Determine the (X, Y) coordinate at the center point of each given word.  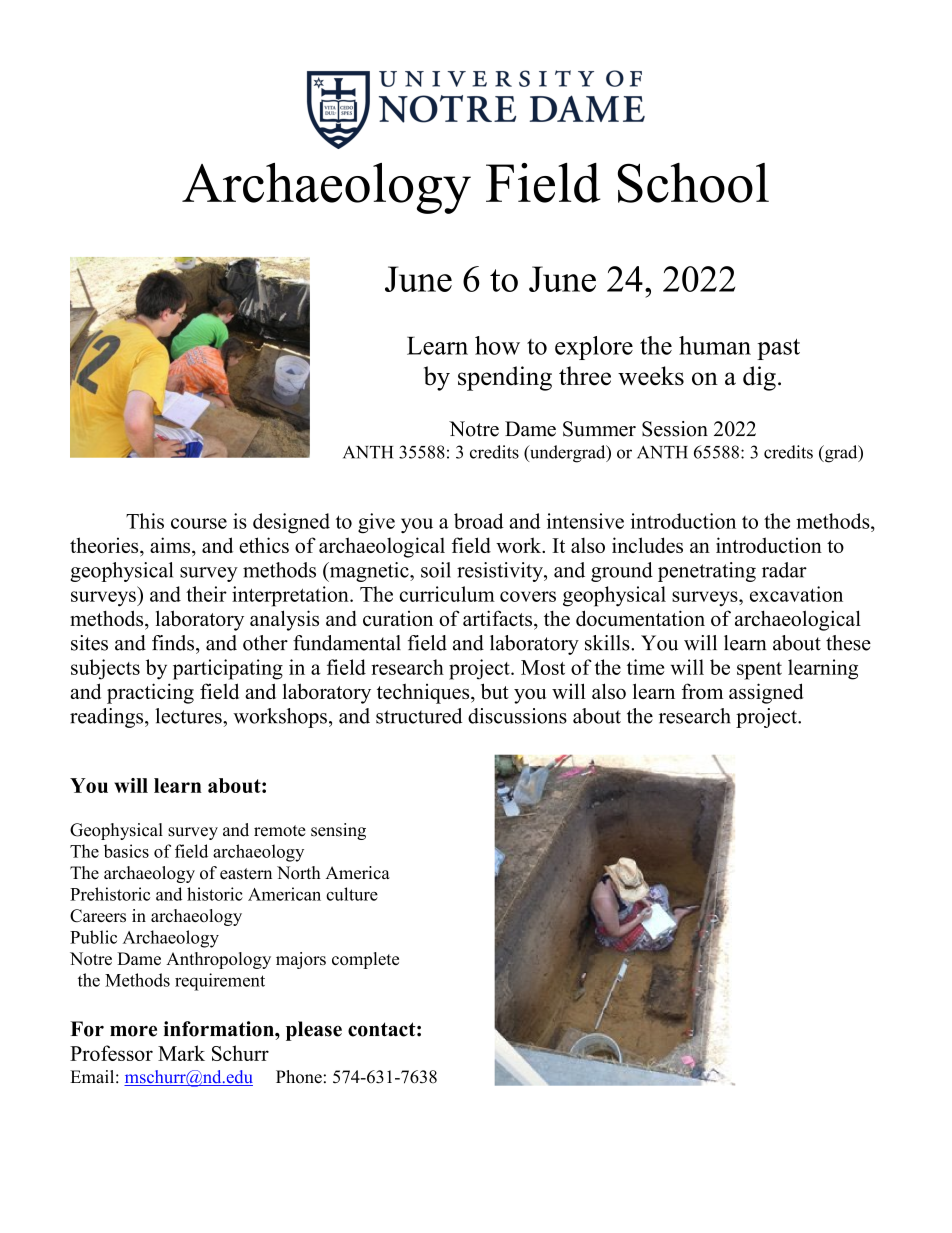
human (715, 345)
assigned (766, 693)
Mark (181, 1053)
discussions (517, 716)
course (199, 523)
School (693, 183)
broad (479, 521)
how (497, 345)
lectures (189, 716)
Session (675, 429)
